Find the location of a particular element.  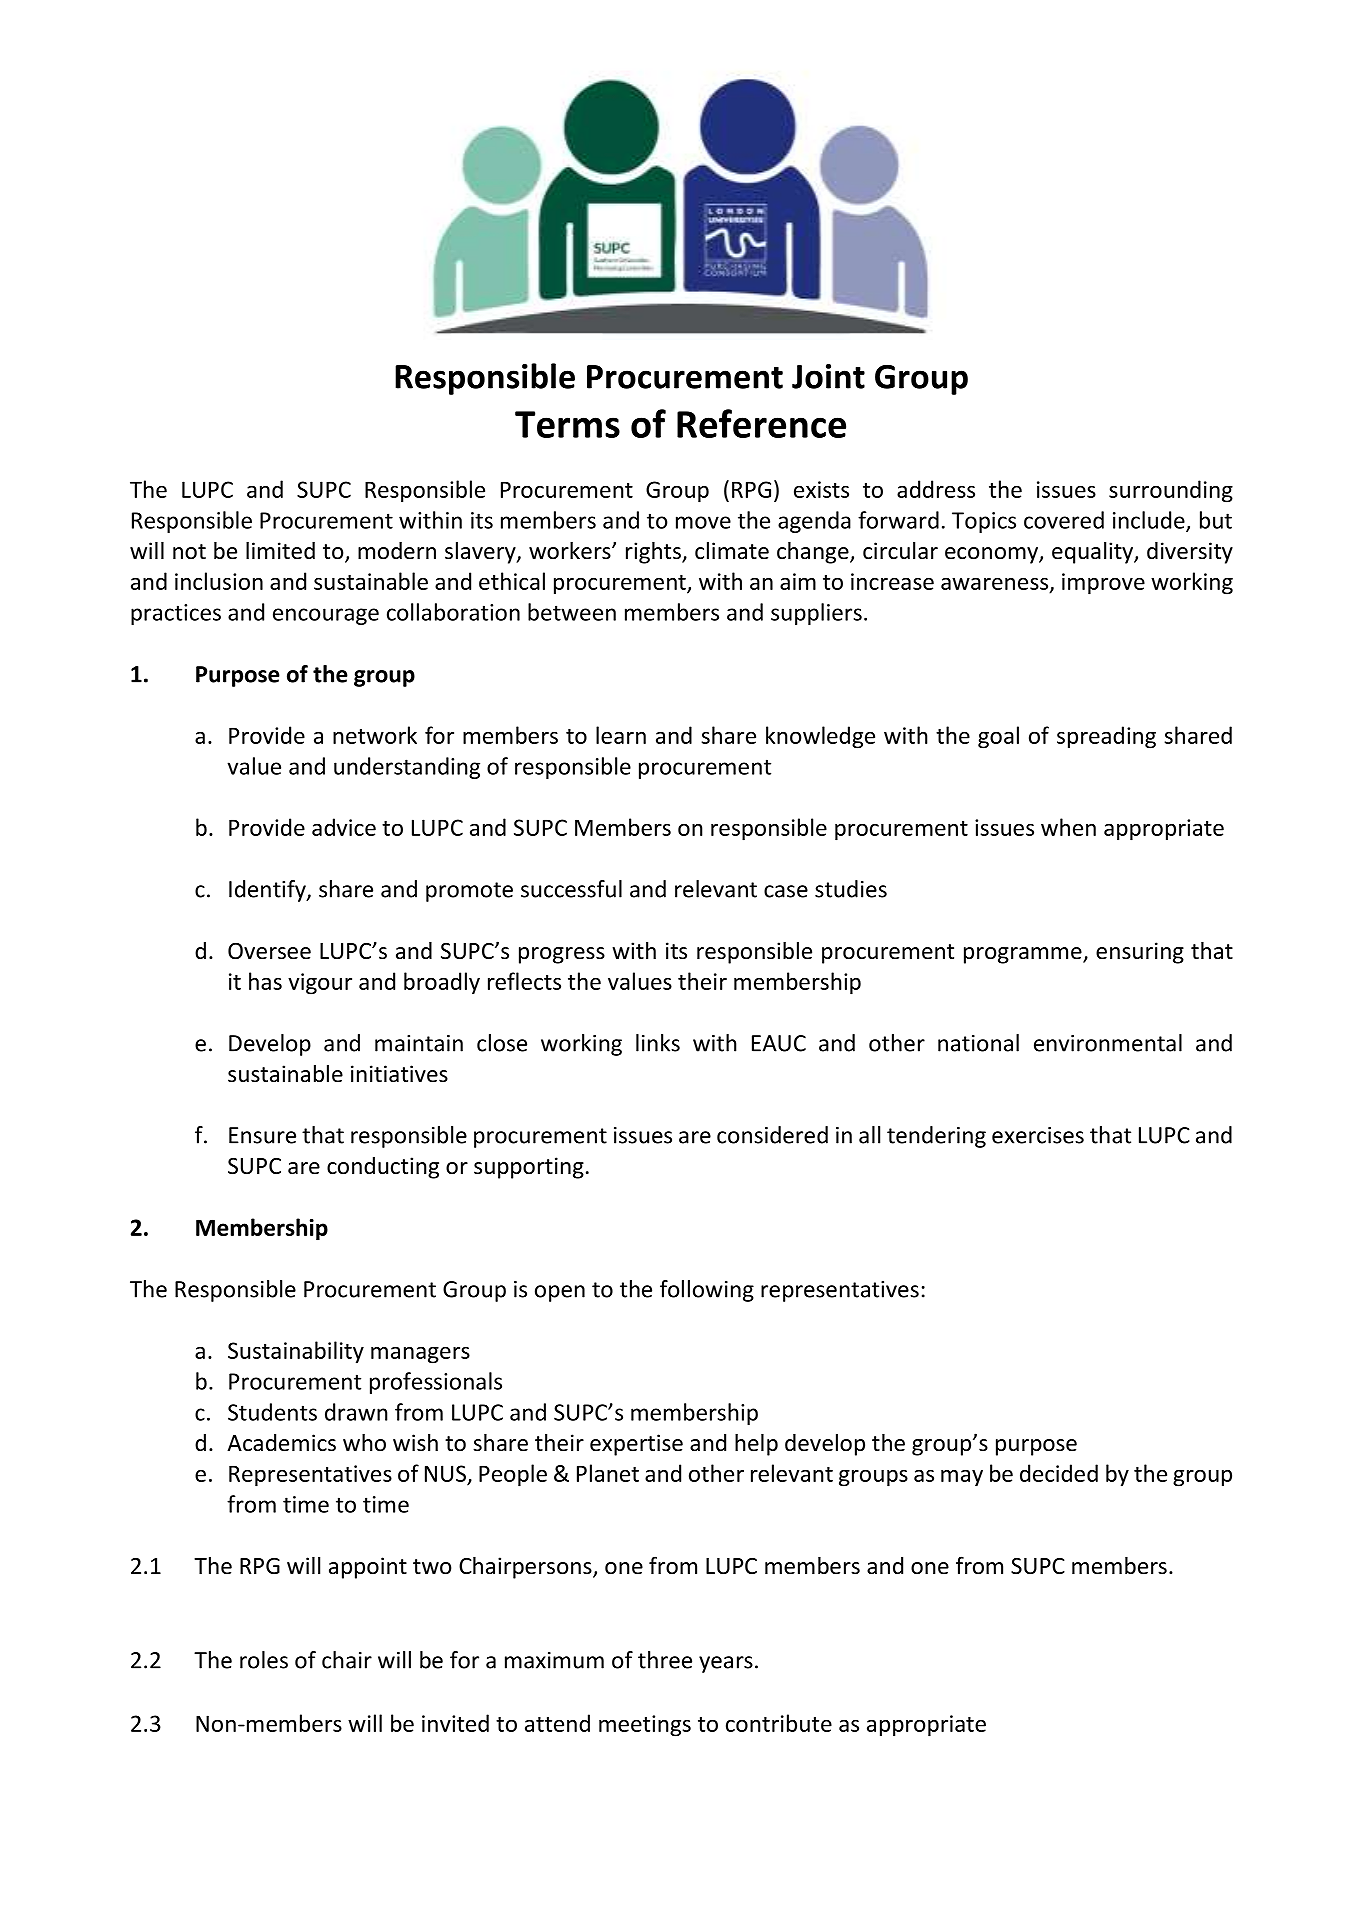

exercises is located at coordinates (1038, 1135).
